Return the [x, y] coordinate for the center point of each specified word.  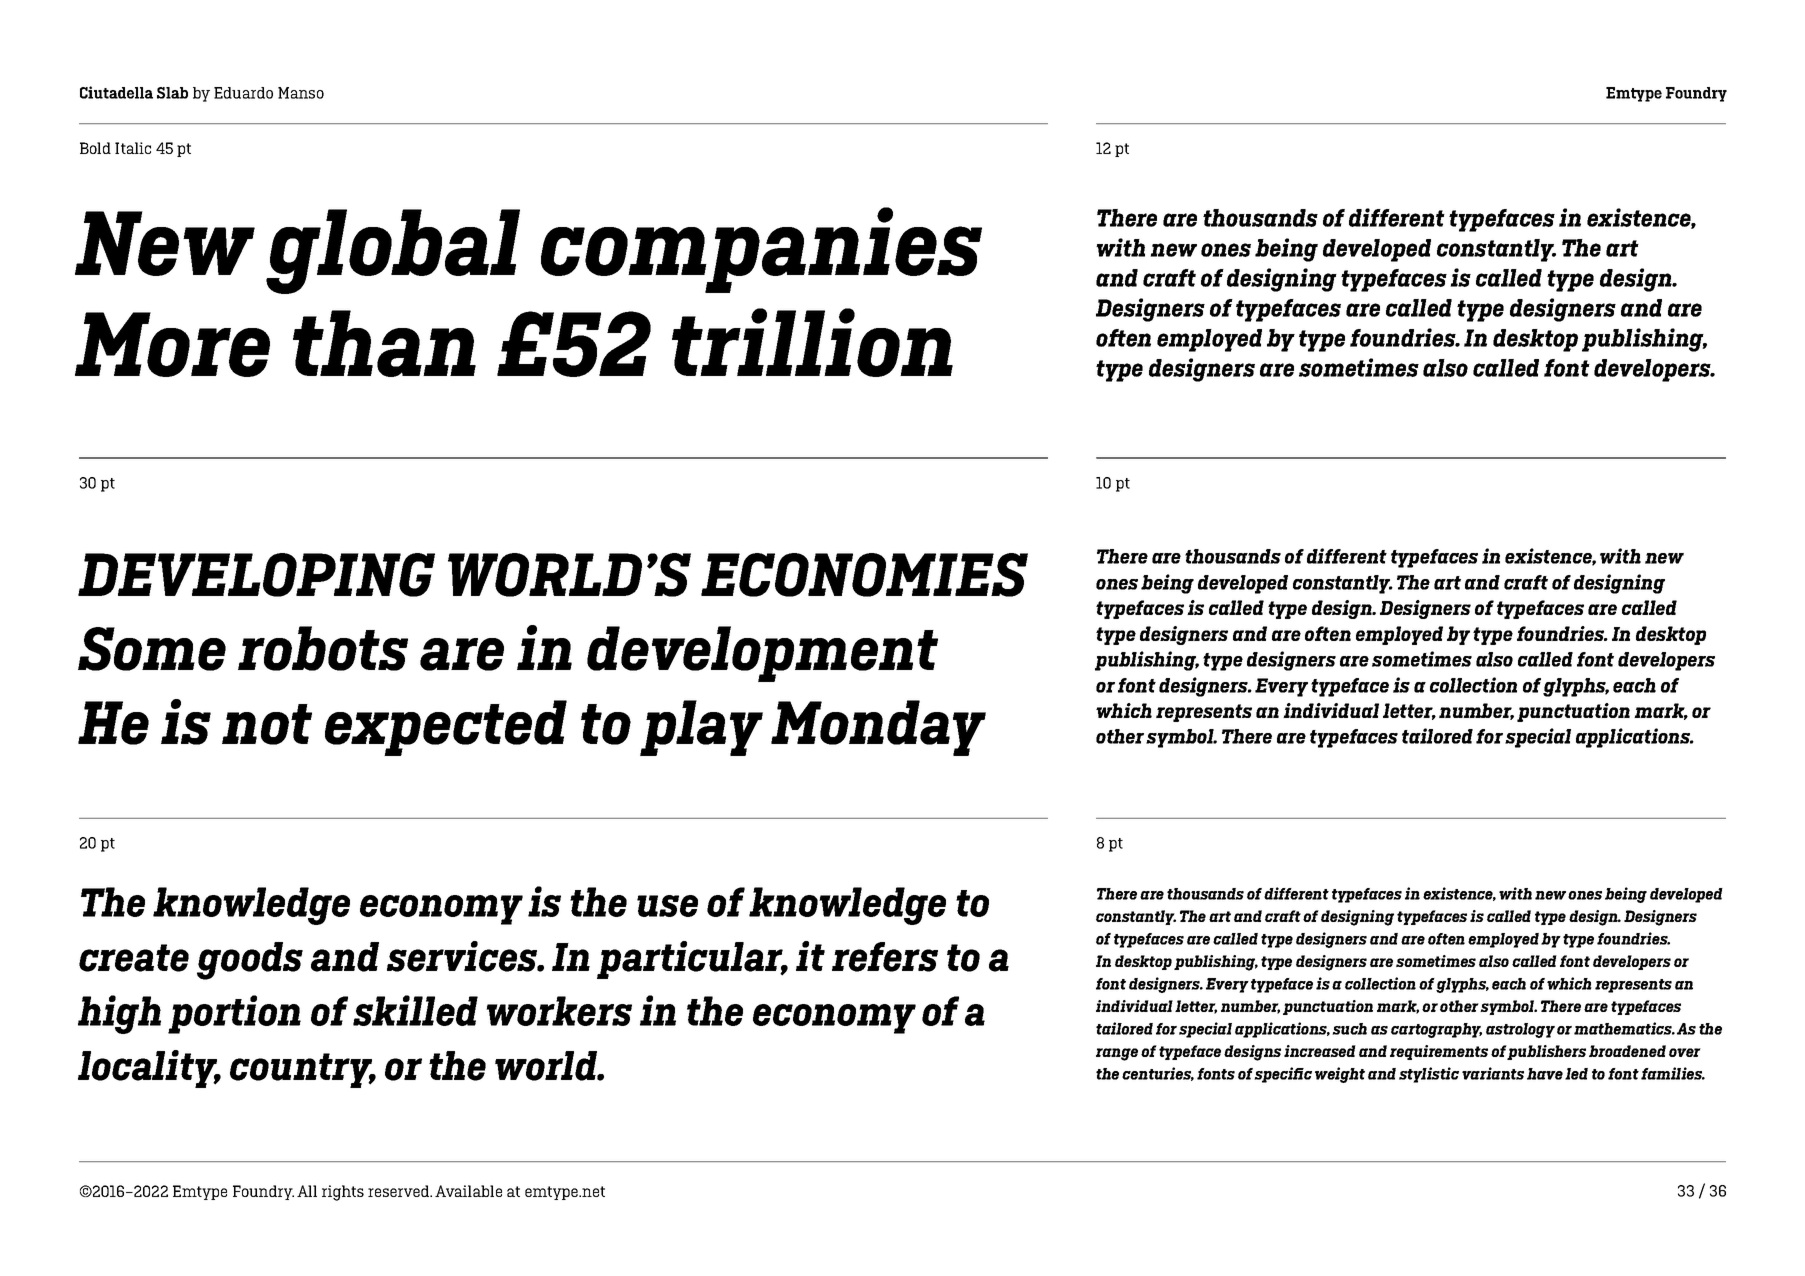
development [762, 654]
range [1117, 1054]
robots [323, 648]
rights [343, 1193]
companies [761, 250]
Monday [878, 728]
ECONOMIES [864, 575]
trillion [812, 342]
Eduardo [243, 93]
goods [250, 961]
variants [1493, 1073]
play [701, 728]
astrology [1520, 1030]
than [384, 343]
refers [885, 957]
